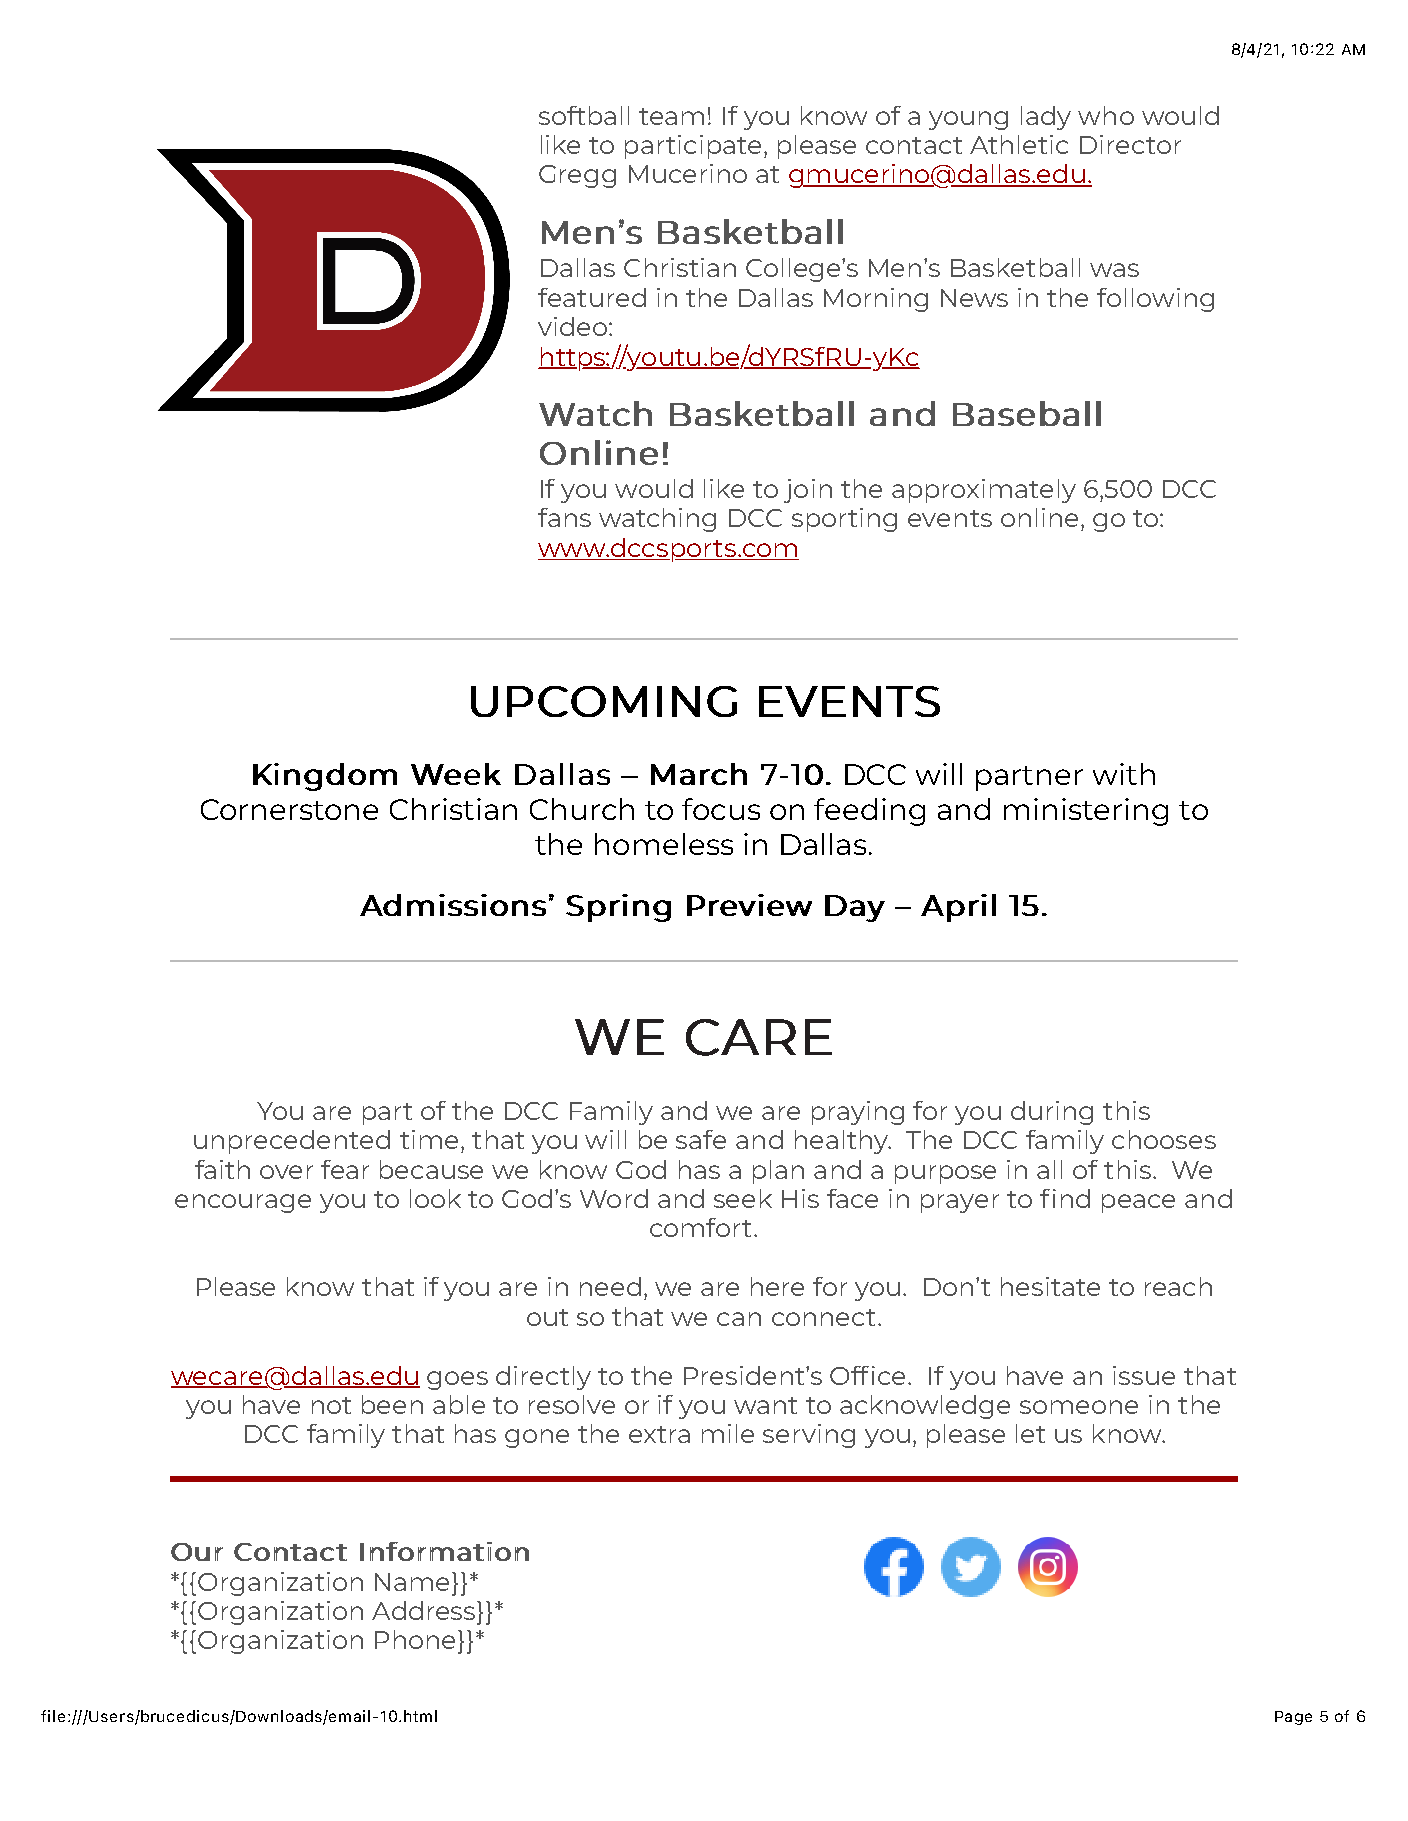 Image resolution: width=1408 pixels, height=1821 pixels. What do you see at coordinates (292, 1142) in the document?
I see `unprecedented` at bounding box center [292, 1142].
